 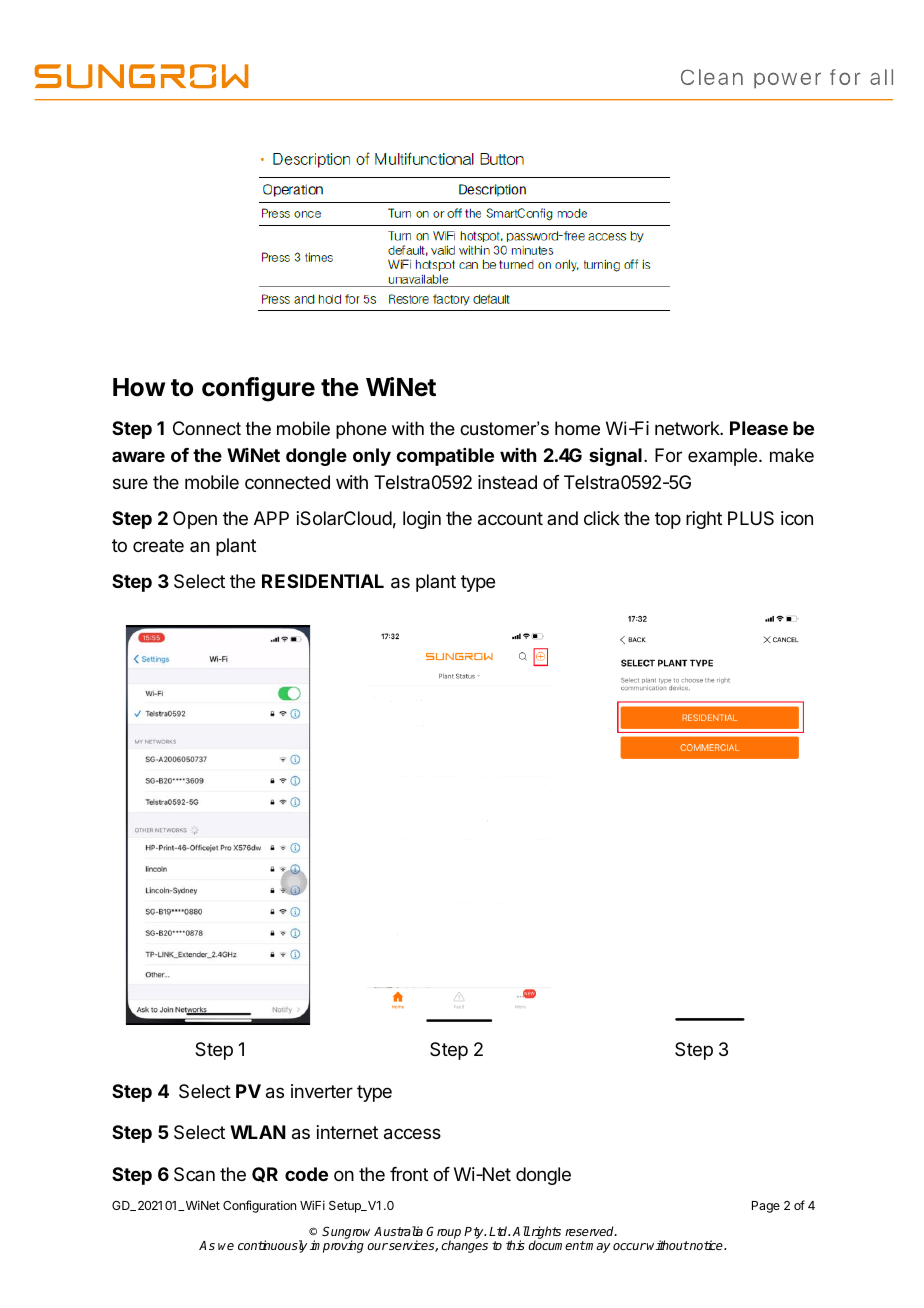 I want to click on login, so click(x=422, y=520).
